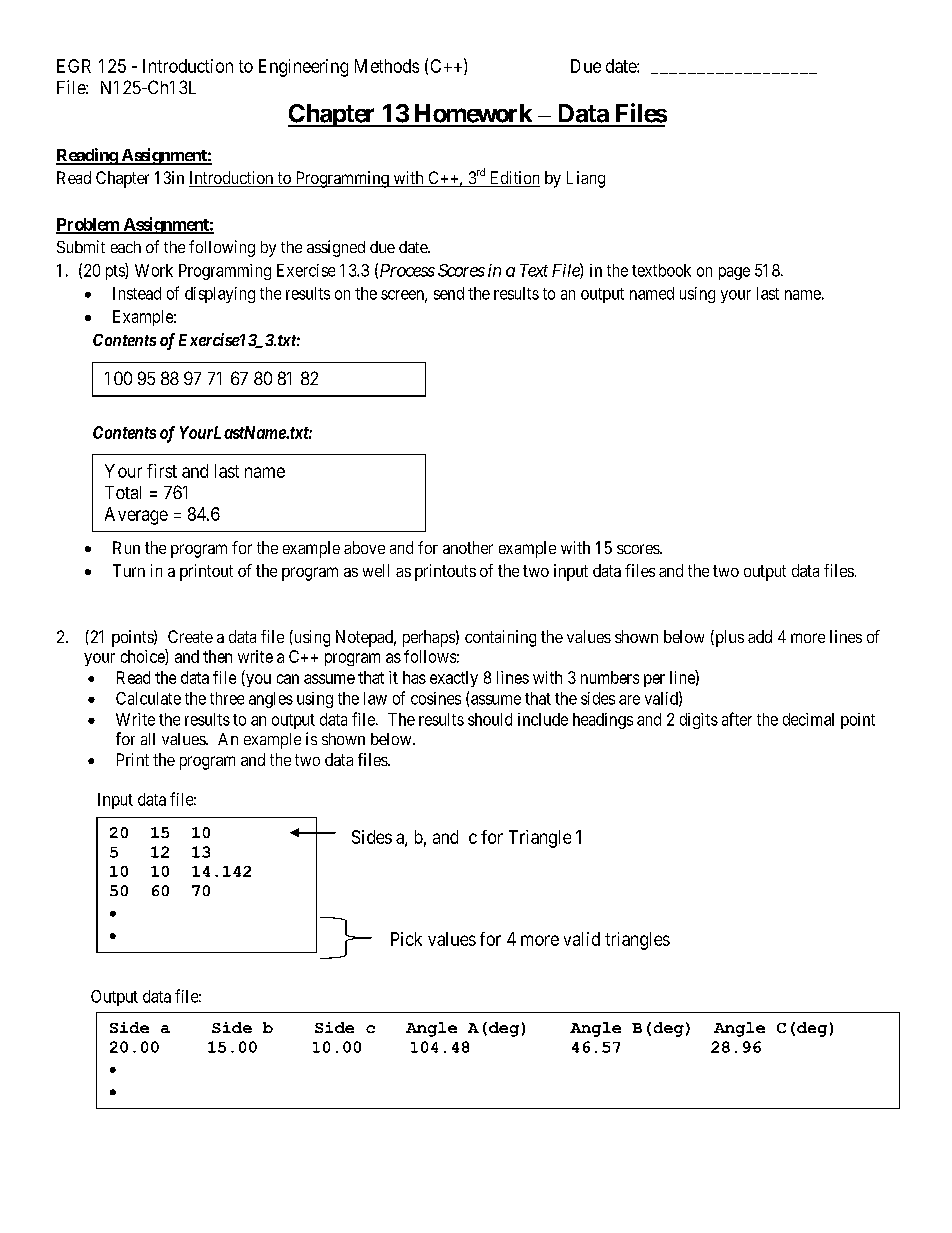 The height and width of the screenshot is (1233, 952). What do you see at coordinates (74, 66) in the screenshot?
I see `EGR` at bounding box center [74, 66].
